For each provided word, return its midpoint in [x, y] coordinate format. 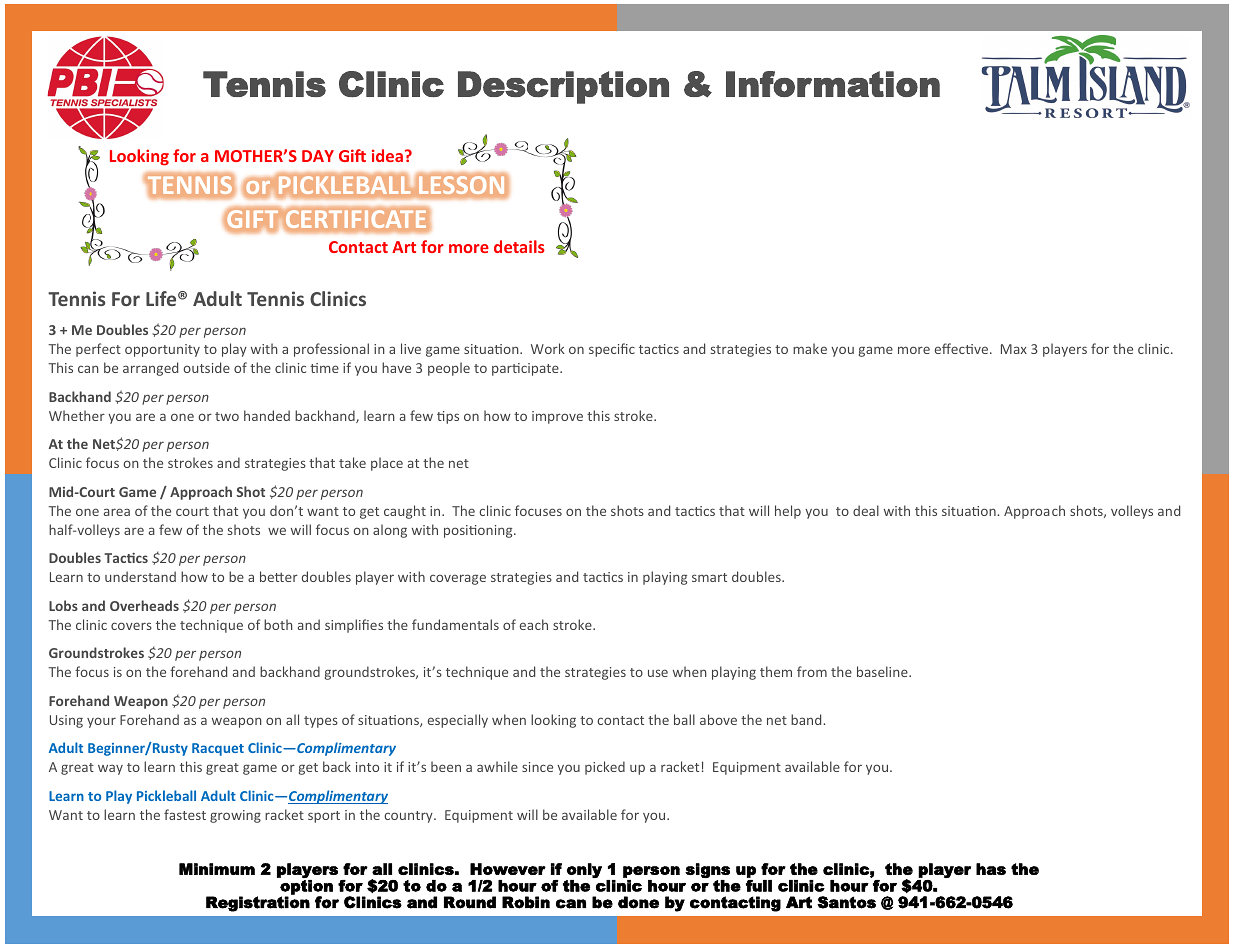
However [508, 869]
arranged [150, 369]
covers [131, 626]
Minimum [217, 869]
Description [563, 87]
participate [526, 369]
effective [963, 348]
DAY [318, 156]
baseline [883, 671]
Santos [846, 902]
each [534, 624]
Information [833, 84]
